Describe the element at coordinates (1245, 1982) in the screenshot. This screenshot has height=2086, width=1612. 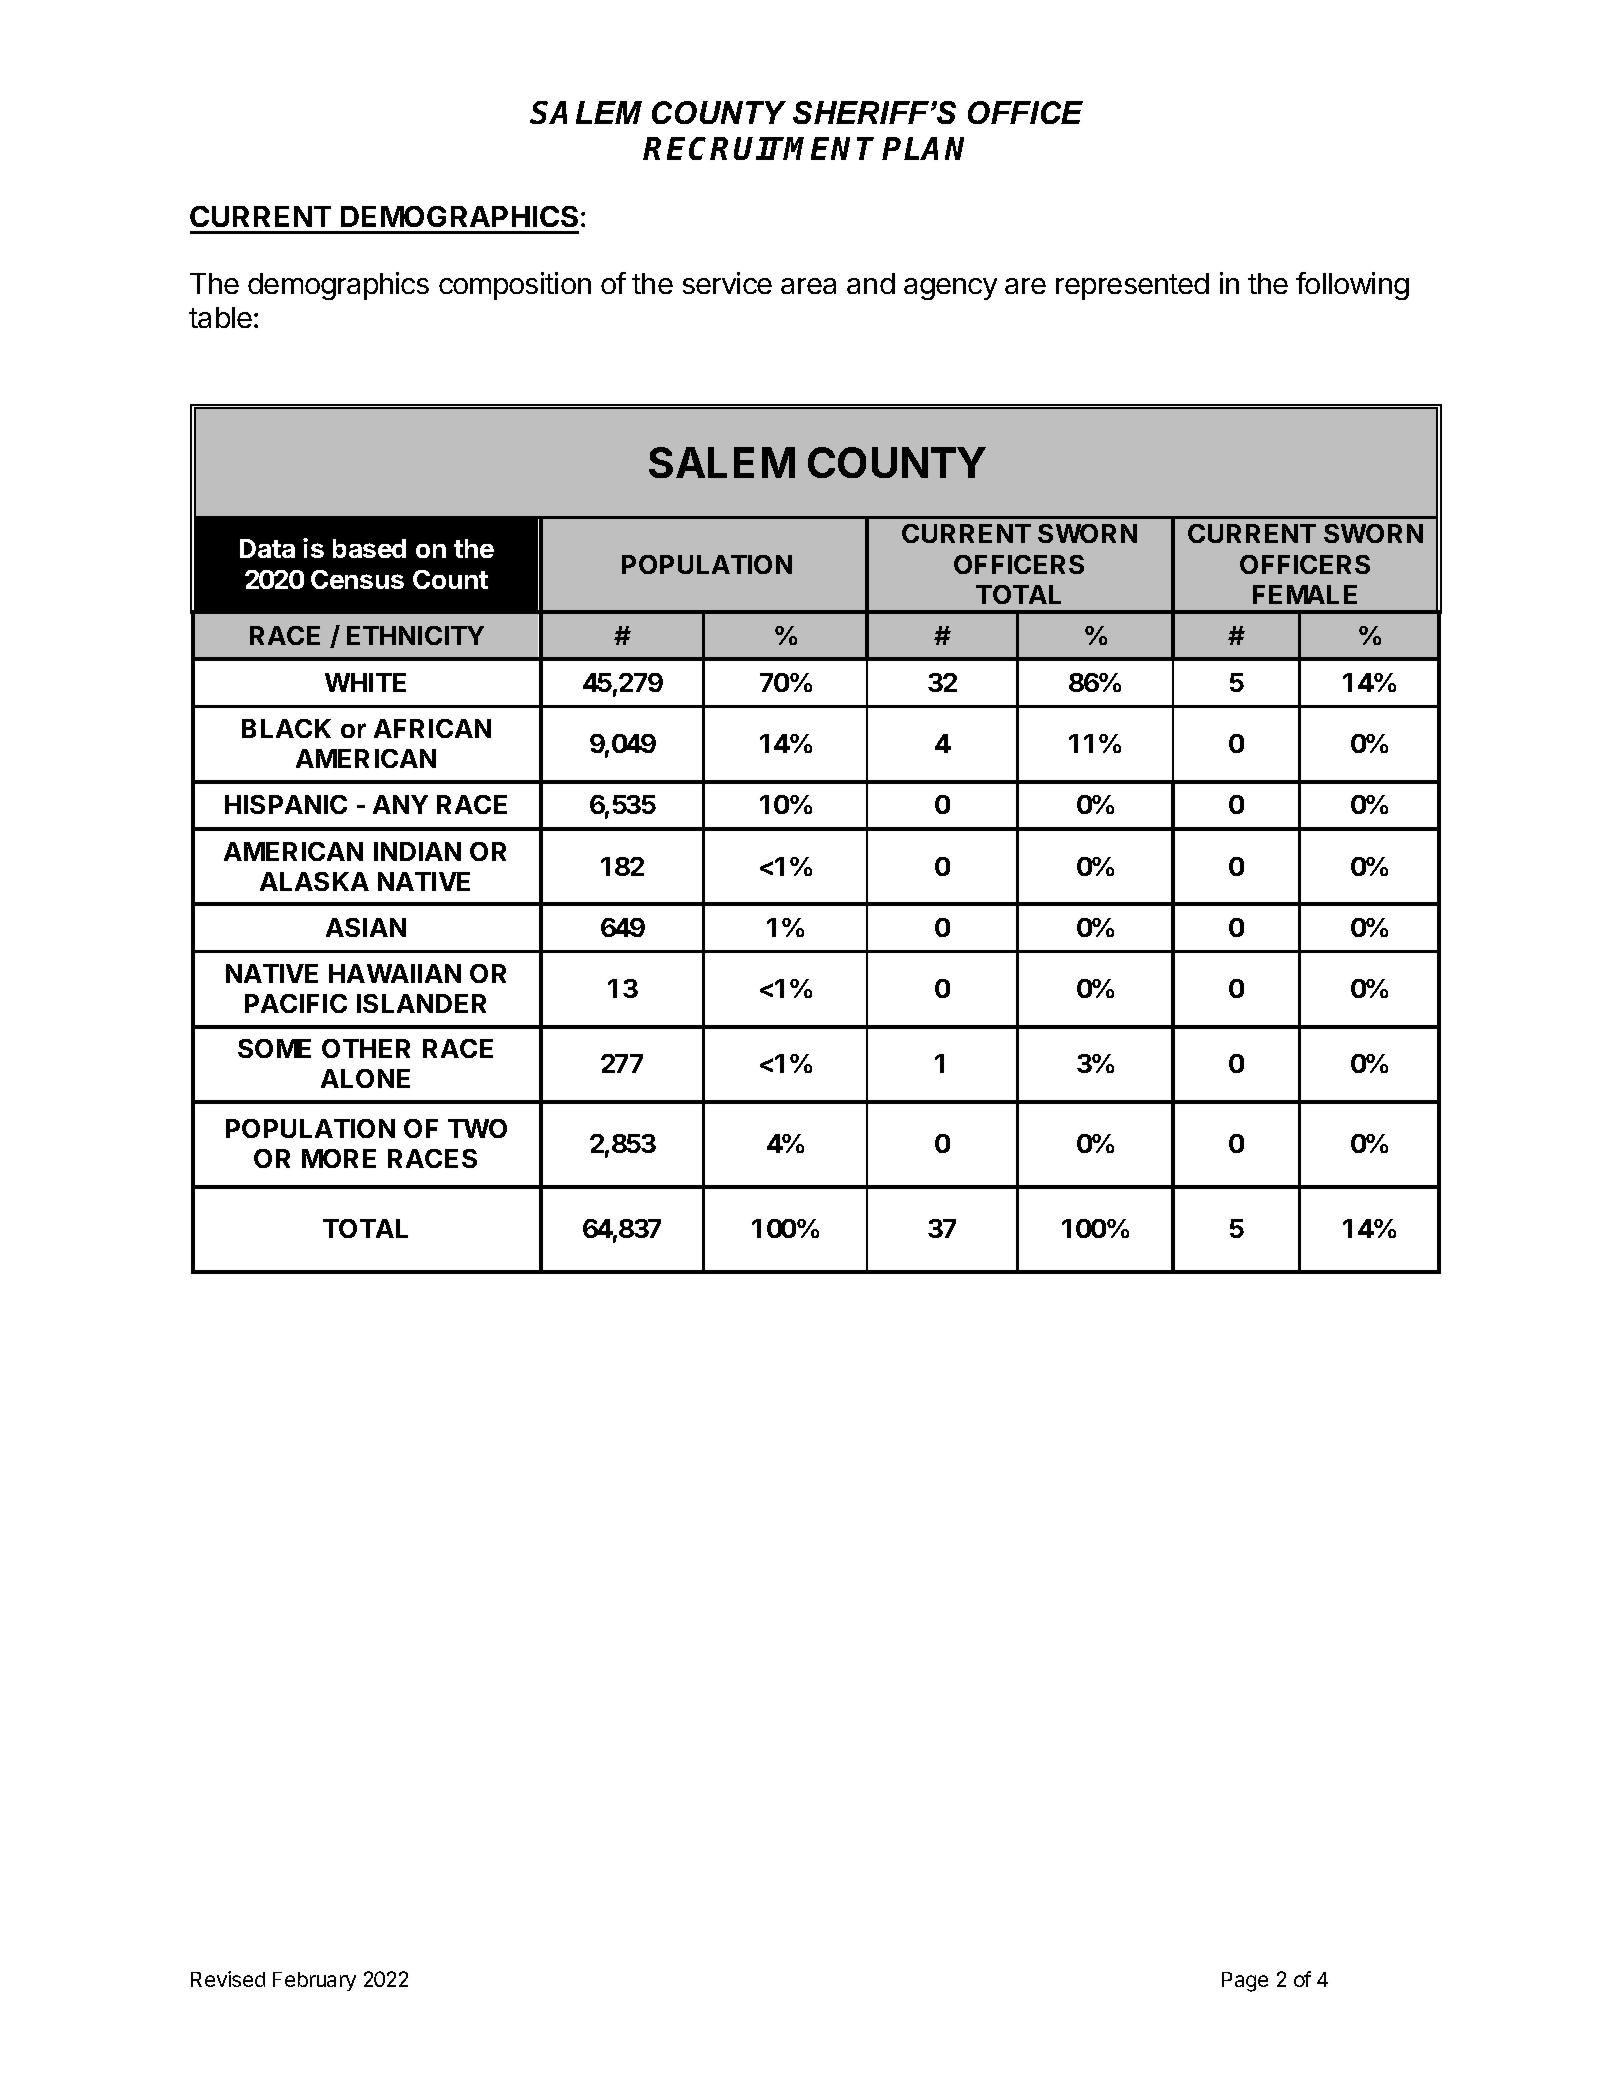
I see `Page` at that location.
